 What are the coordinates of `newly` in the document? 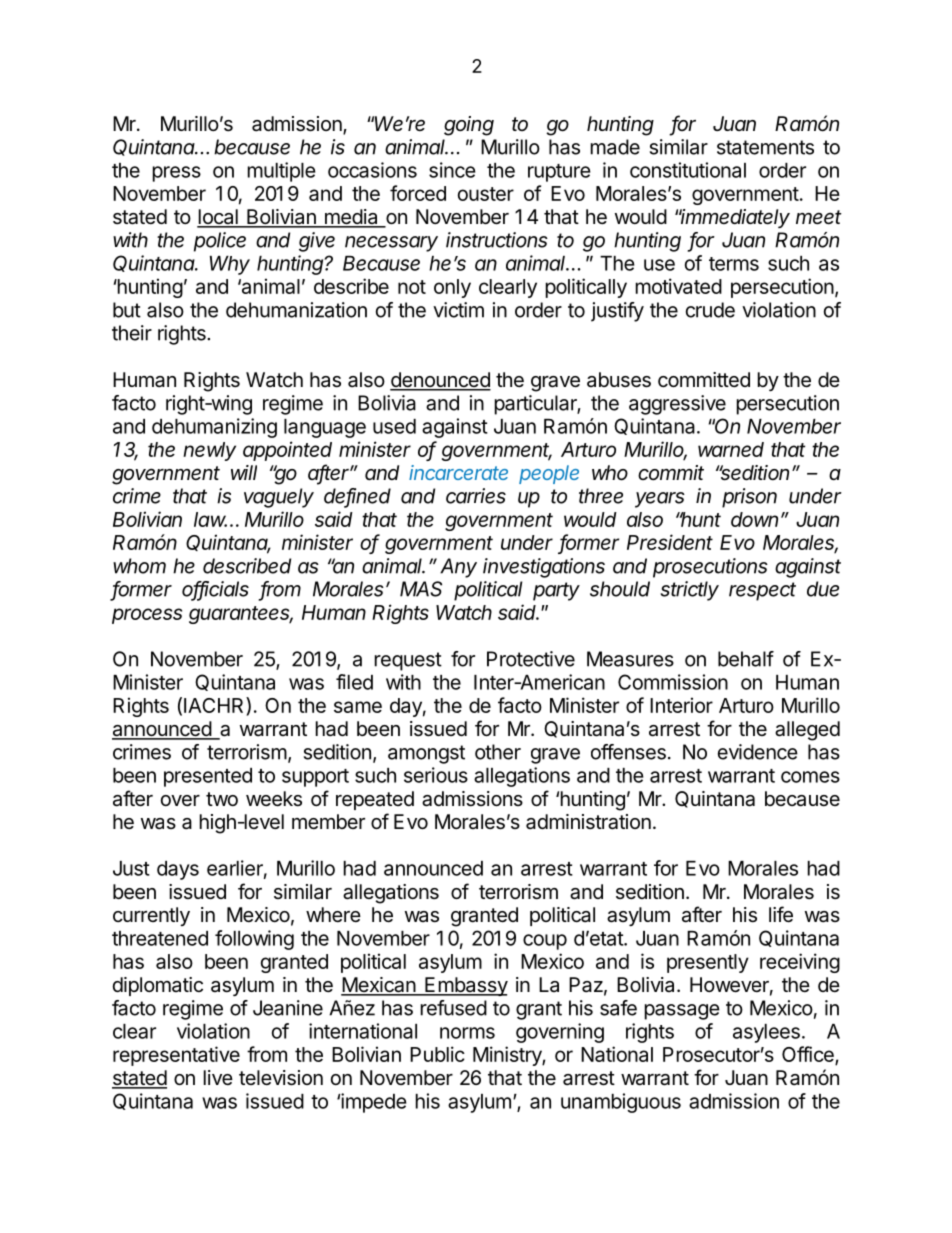 It's located at (209, 451).
